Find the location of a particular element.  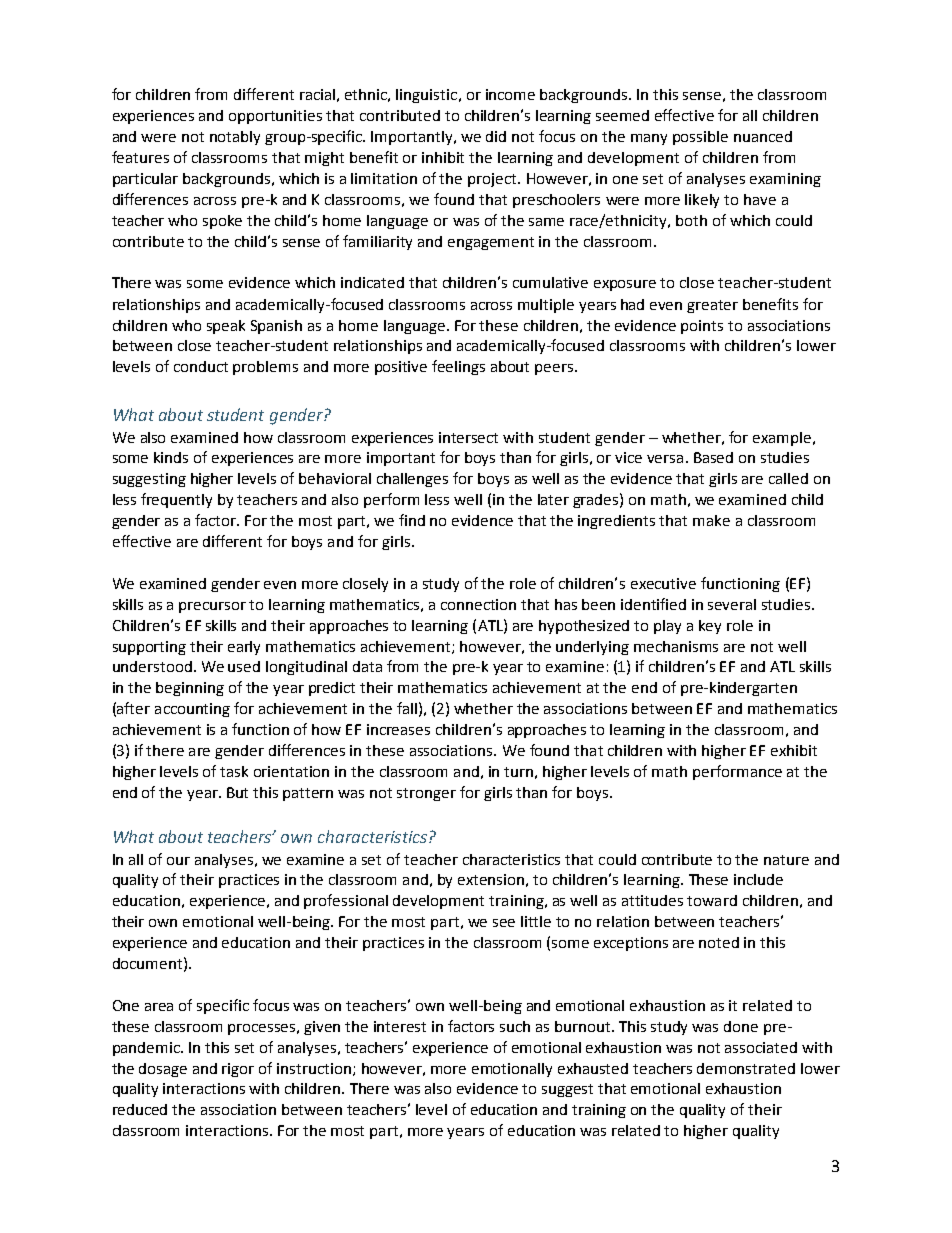

did is located at coordinates (496, 136).
